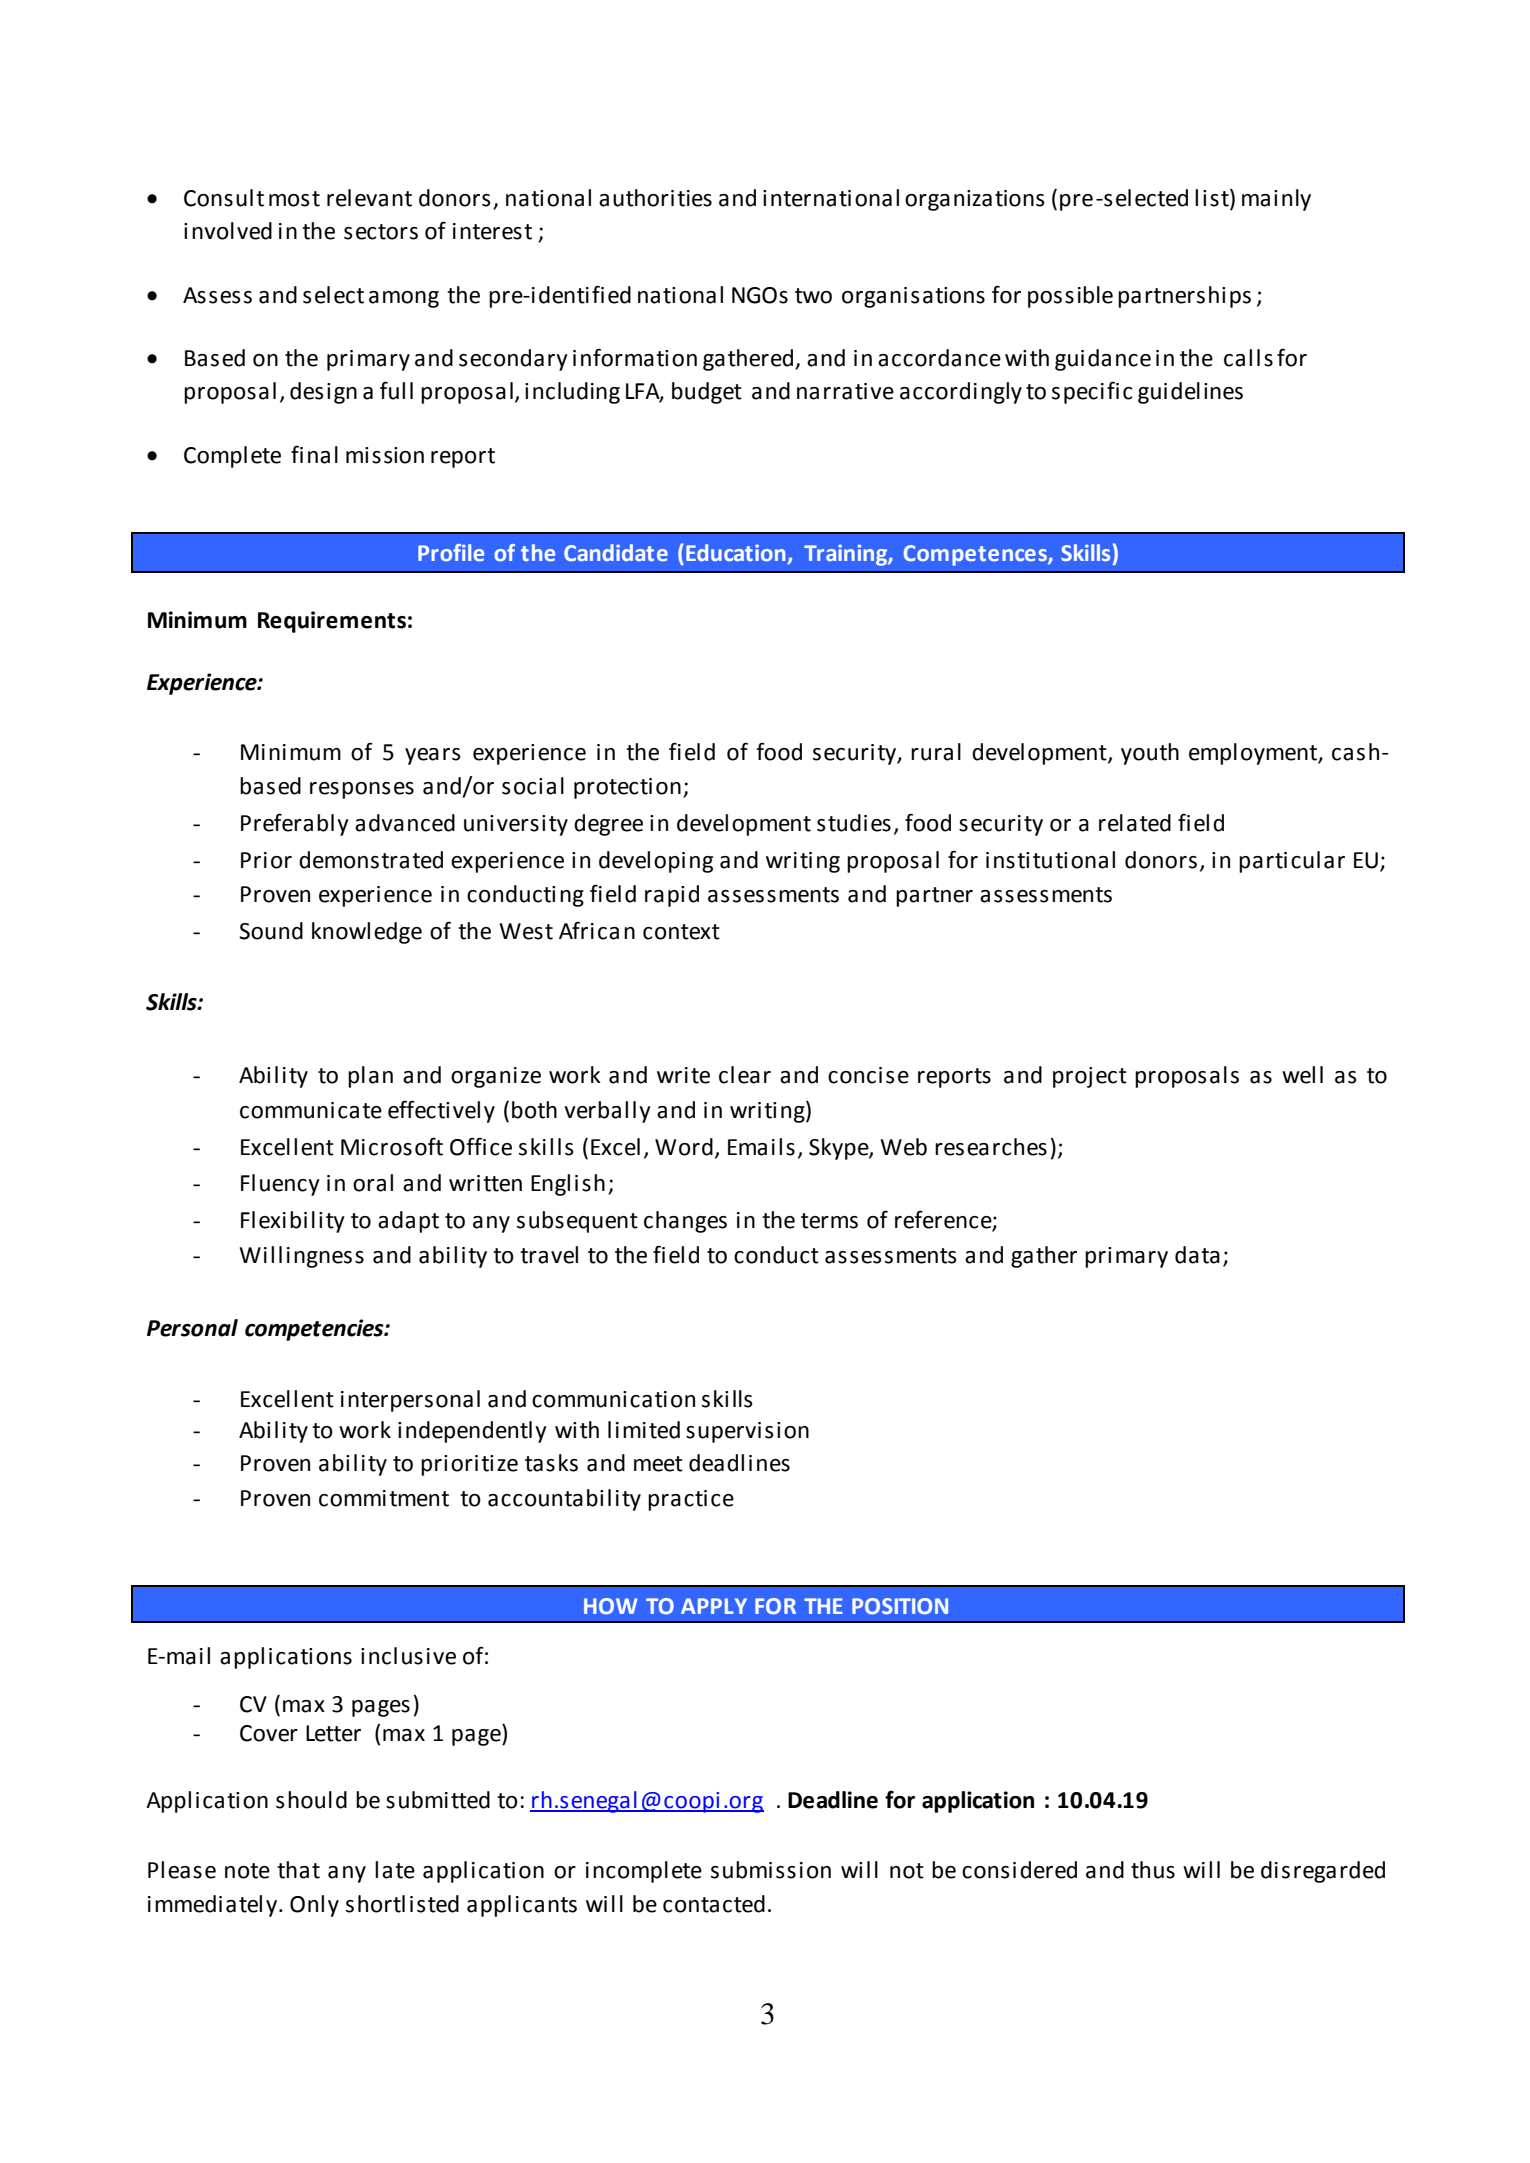 This image has width=1530, height=2163. What do you see at coordinates (293, 1222) in the image?
I see `Flexibility` at bounding box center [293, 1222].
